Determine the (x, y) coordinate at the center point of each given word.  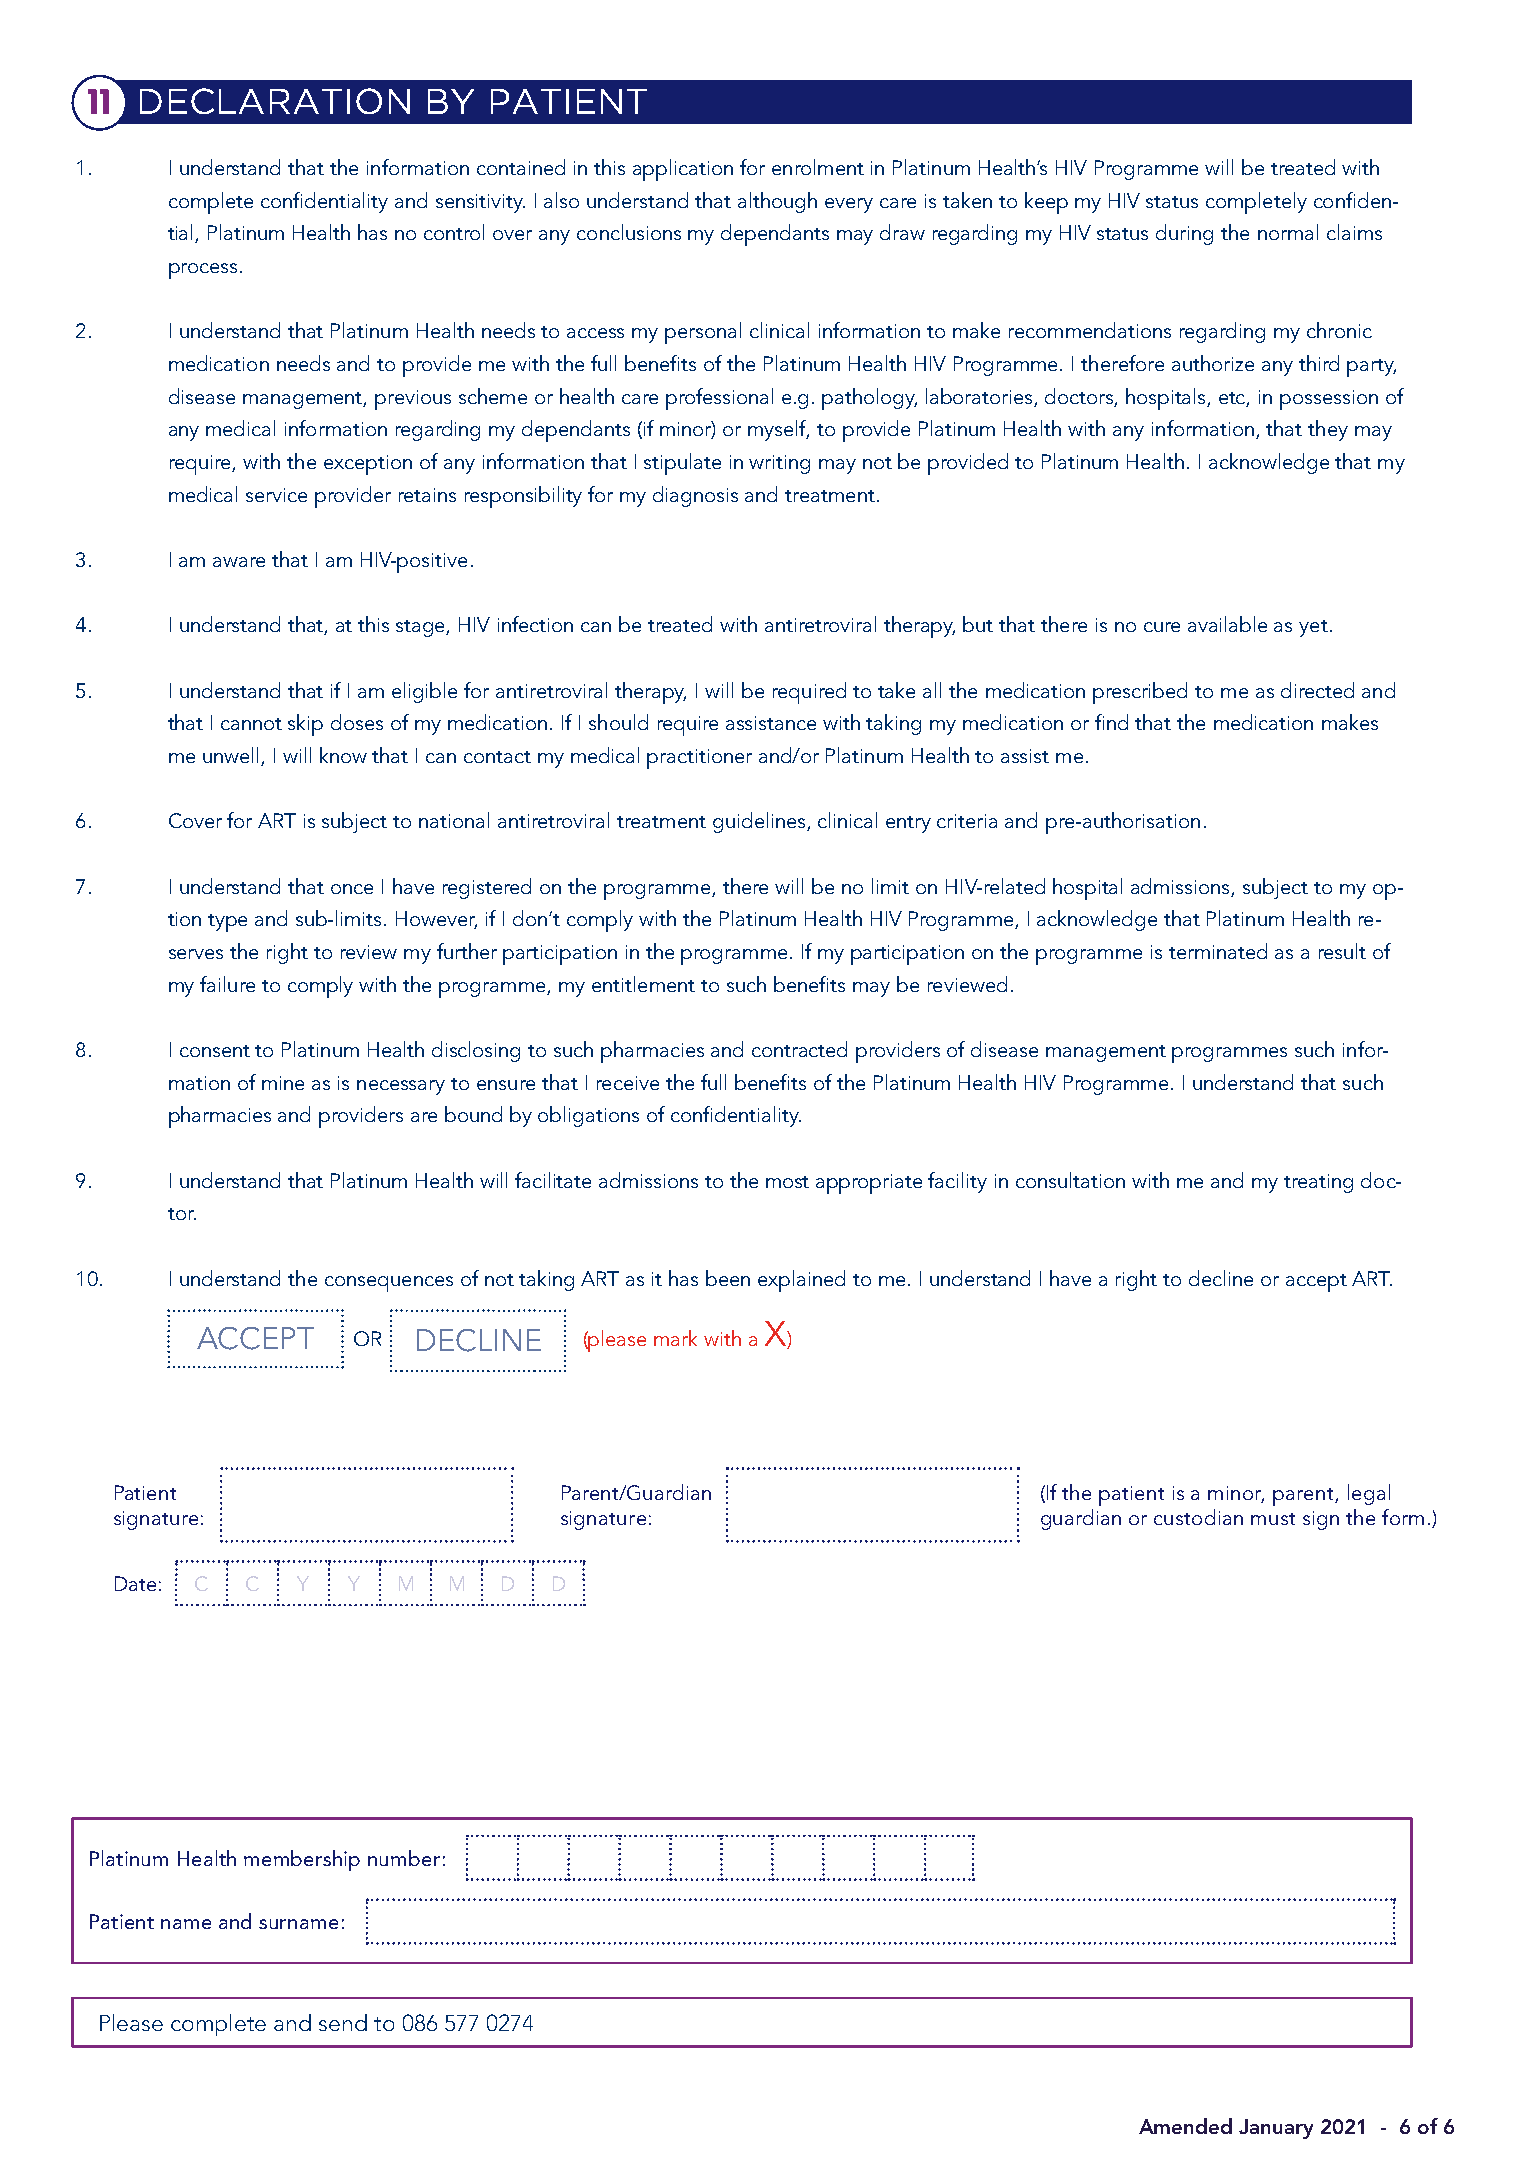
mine (283, 1083)
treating (1318, 1183)
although (777, 202)
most (787, 1182)
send (343, 2022)
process (203, 271)
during (1184, 234)
